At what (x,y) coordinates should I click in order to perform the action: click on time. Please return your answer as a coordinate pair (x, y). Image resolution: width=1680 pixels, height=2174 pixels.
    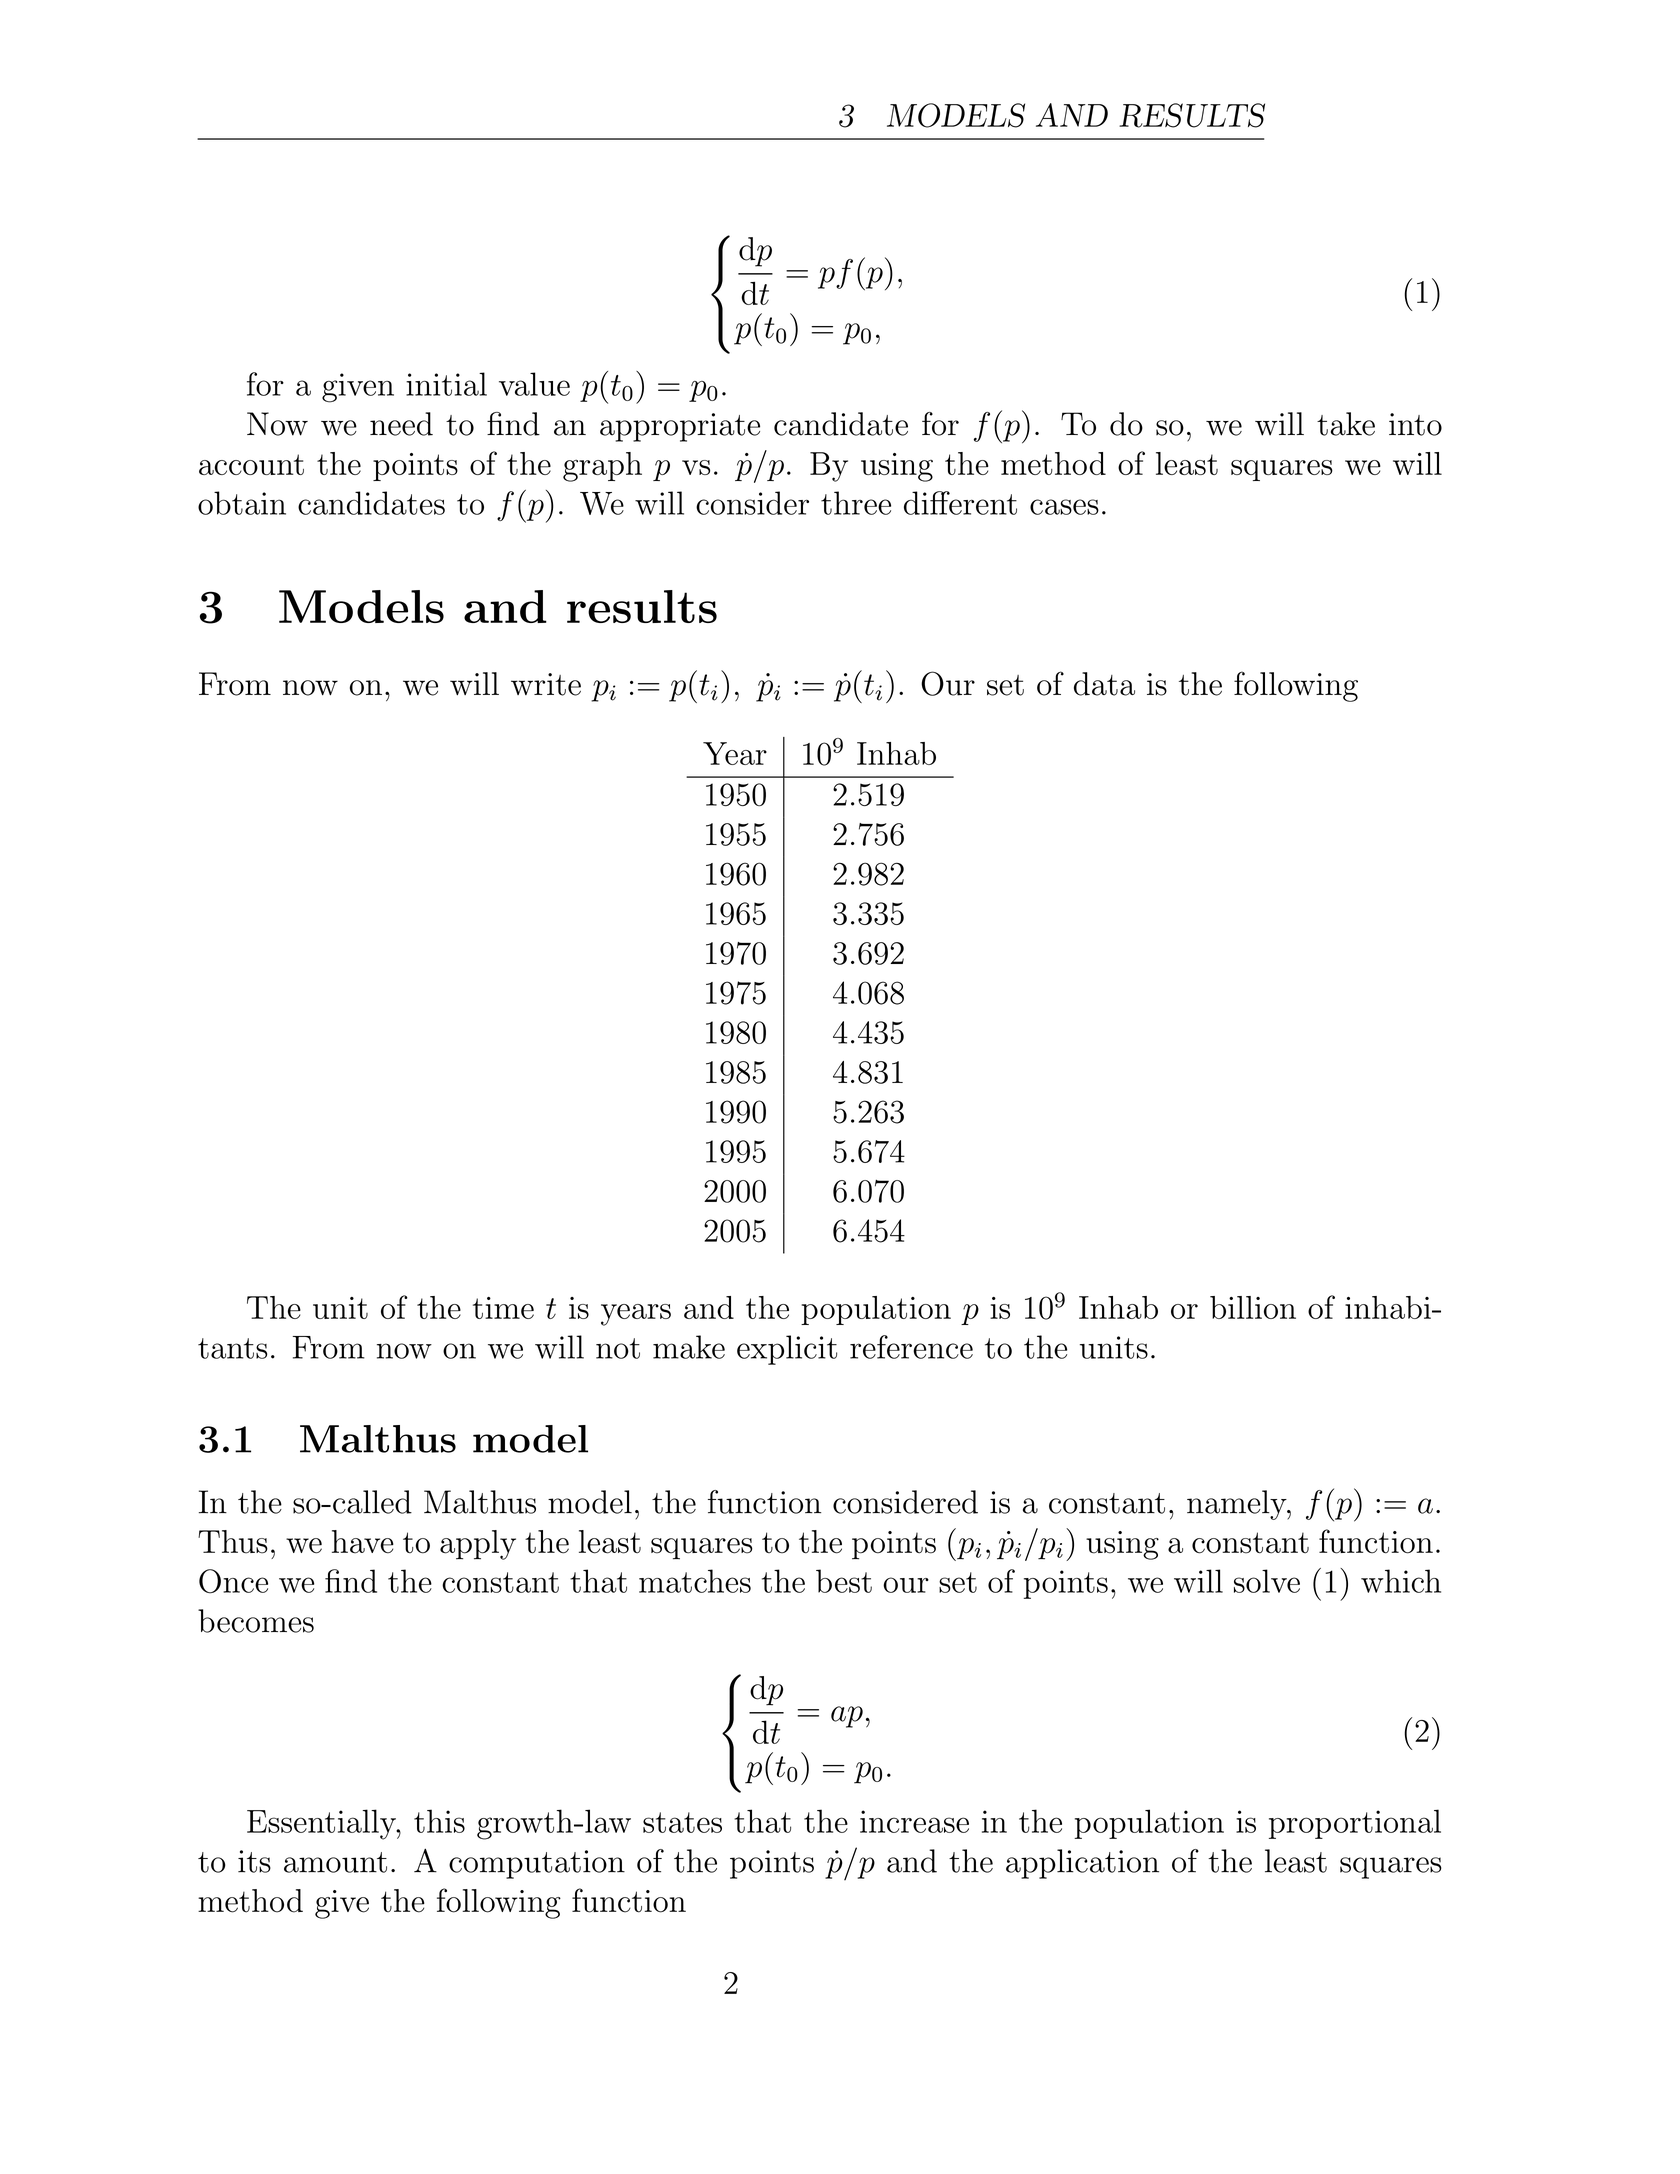
    Looking at the image, I should click on (503, 1308).
